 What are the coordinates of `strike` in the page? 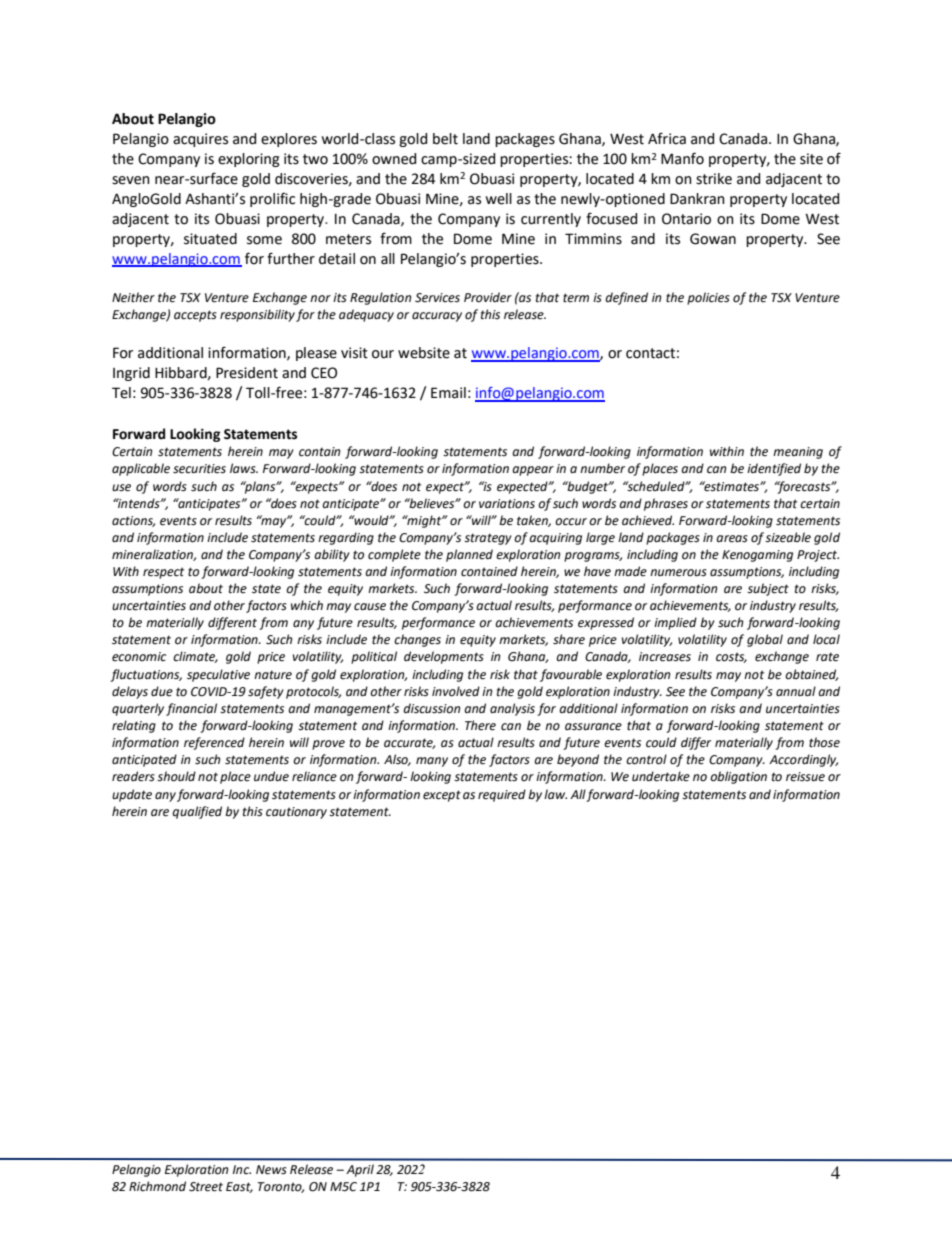 It's located at (714, 179).
